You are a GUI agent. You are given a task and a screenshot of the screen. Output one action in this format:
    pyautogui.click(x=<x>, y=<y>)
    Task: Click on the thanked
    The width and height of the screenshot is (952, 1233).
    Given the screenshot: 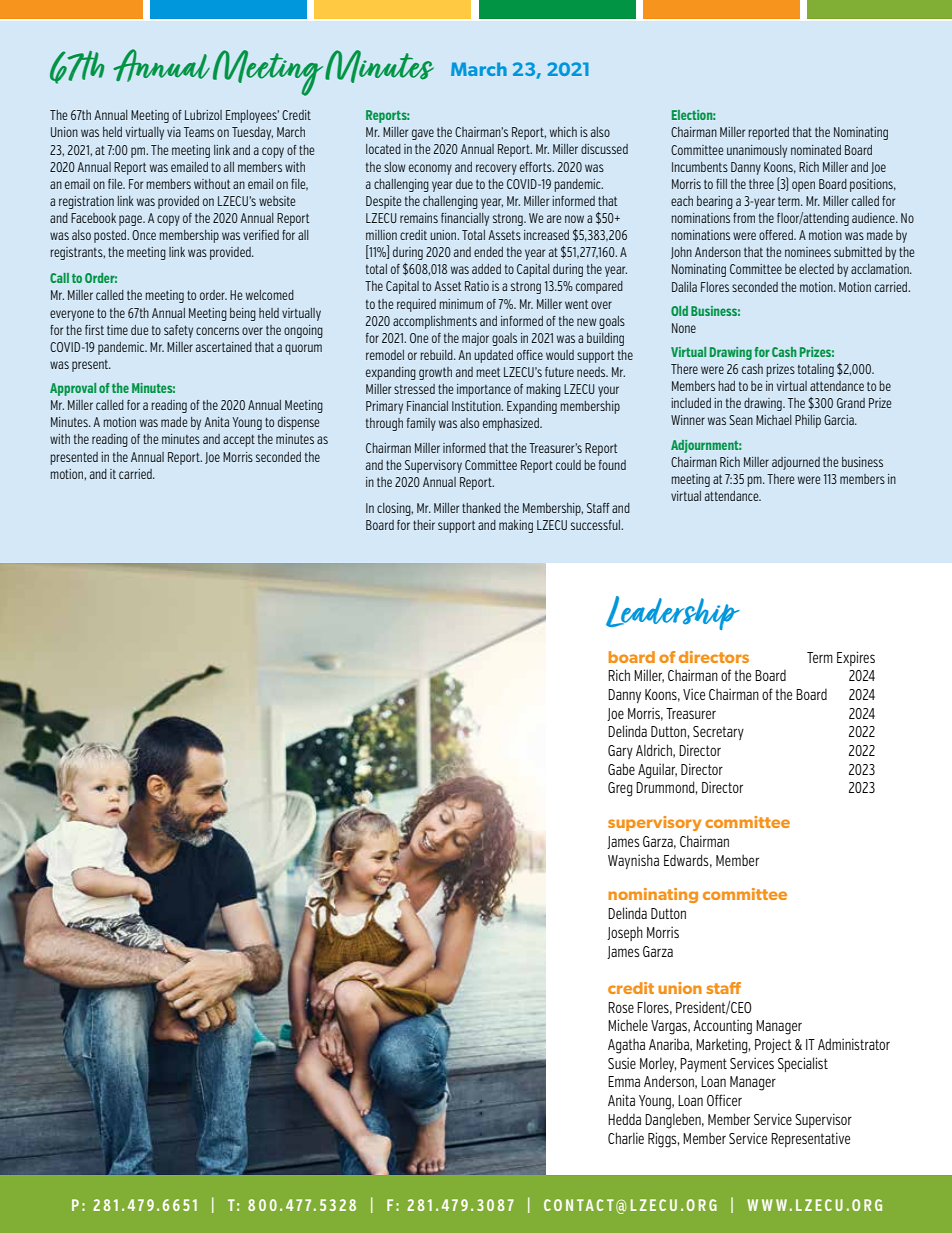 What is the action you would take?
    pyautogui.click(x=481, y=508)
